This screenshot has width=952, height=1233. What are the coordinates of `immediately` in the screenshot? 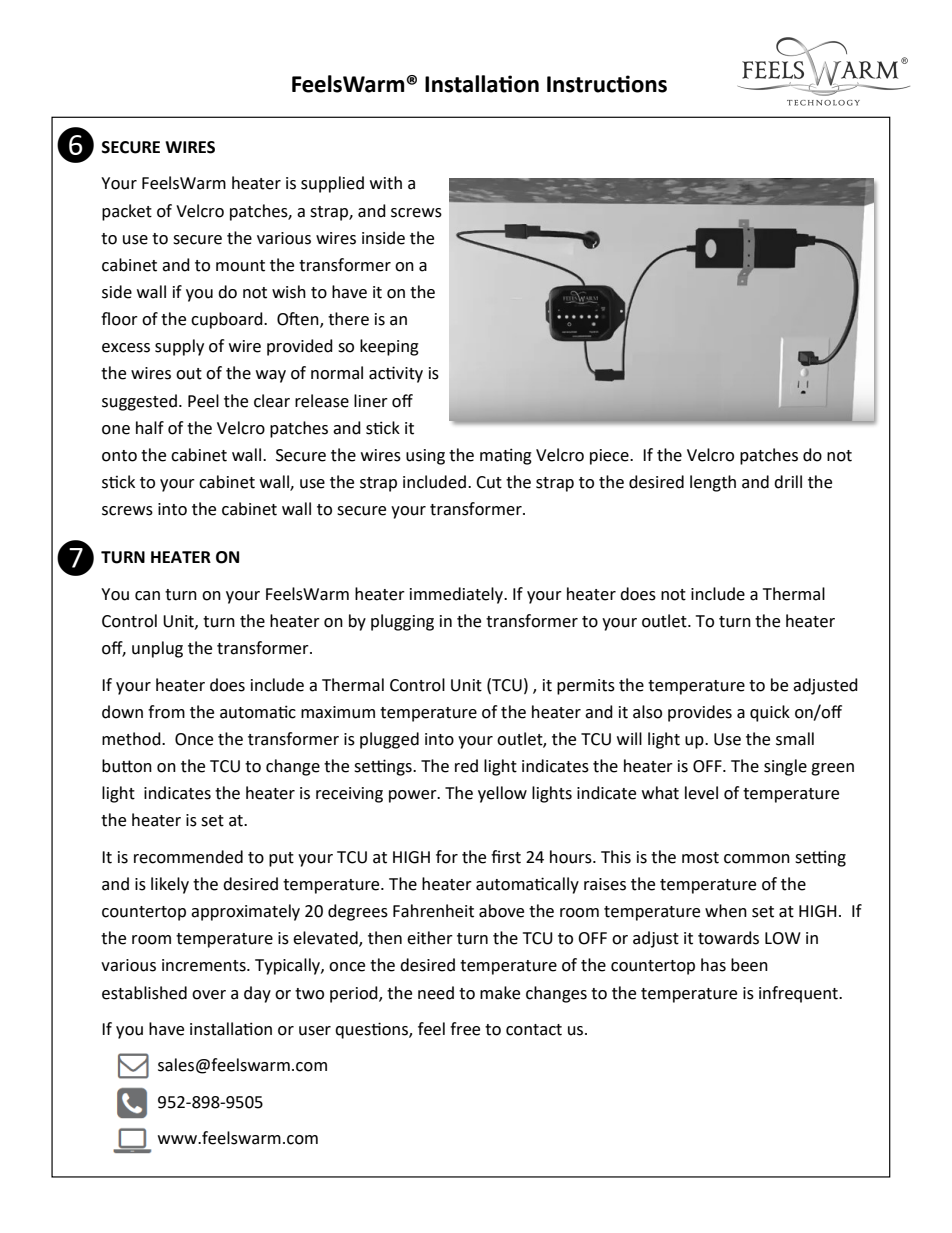 It's located at (458, 595).
